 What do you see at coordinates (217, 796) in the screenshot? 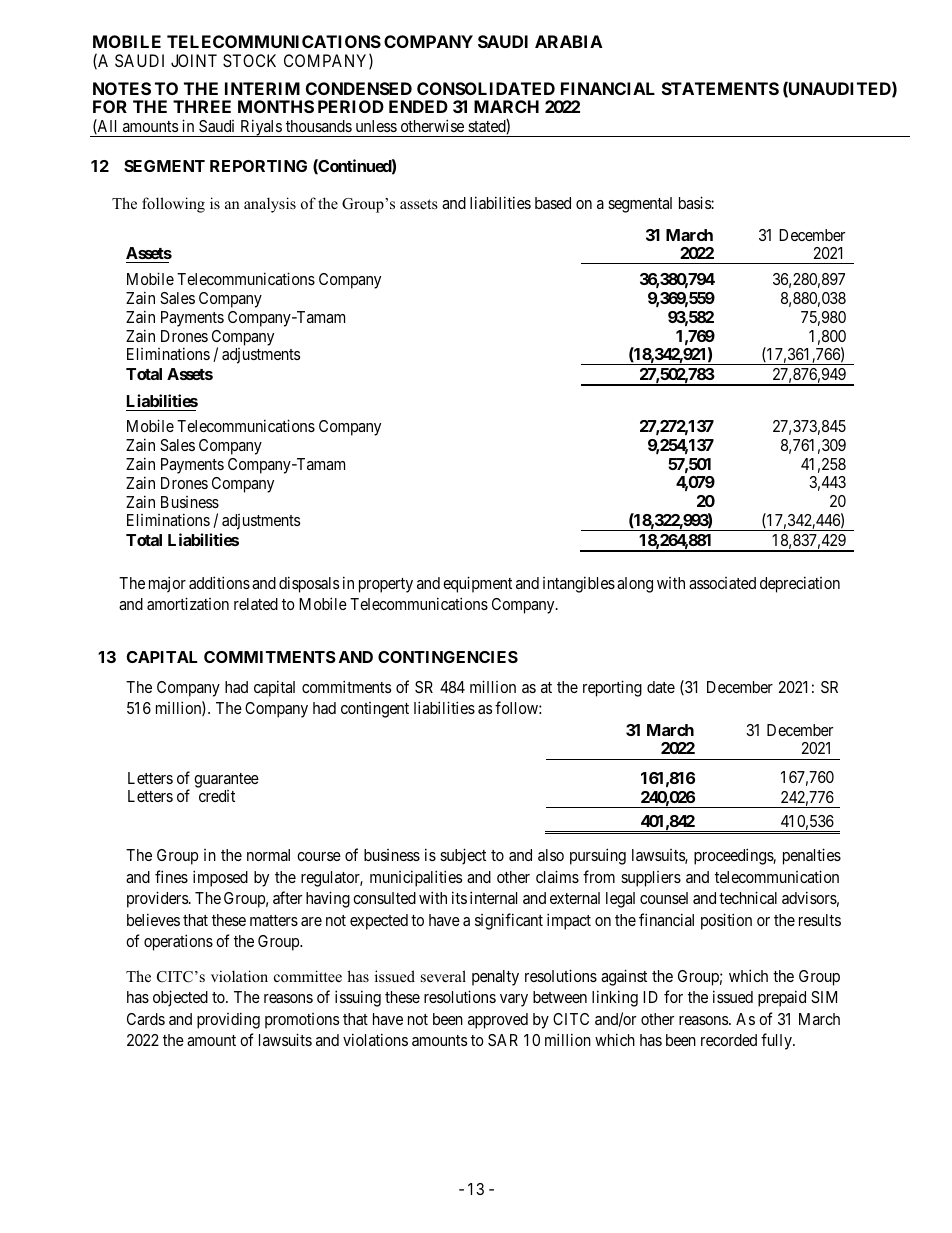
I see `credit` at bounding box center [217, 796].
